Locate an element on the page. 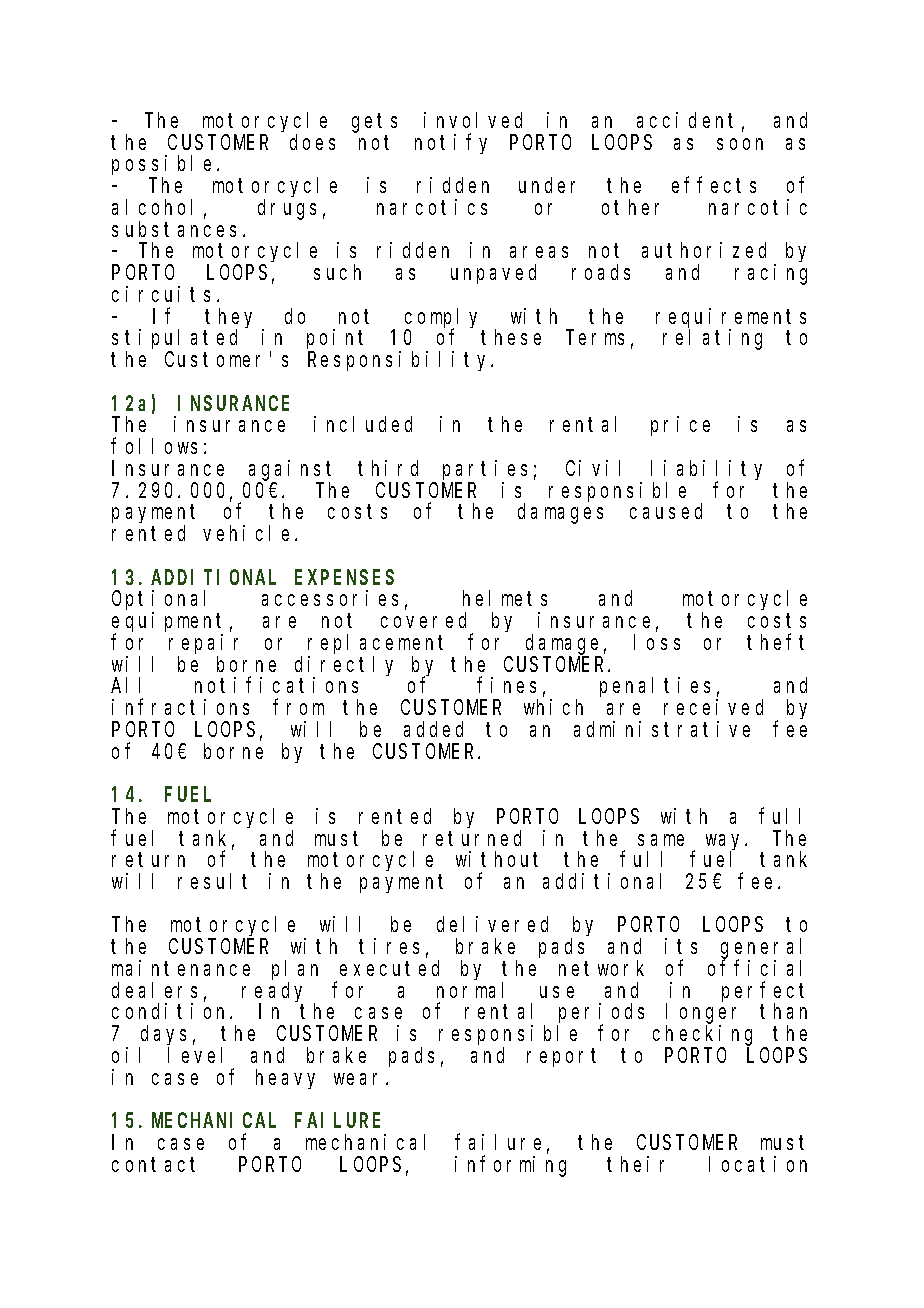 The height and width of the page is (1308, 924). price is located at coordinates (680, 426).
